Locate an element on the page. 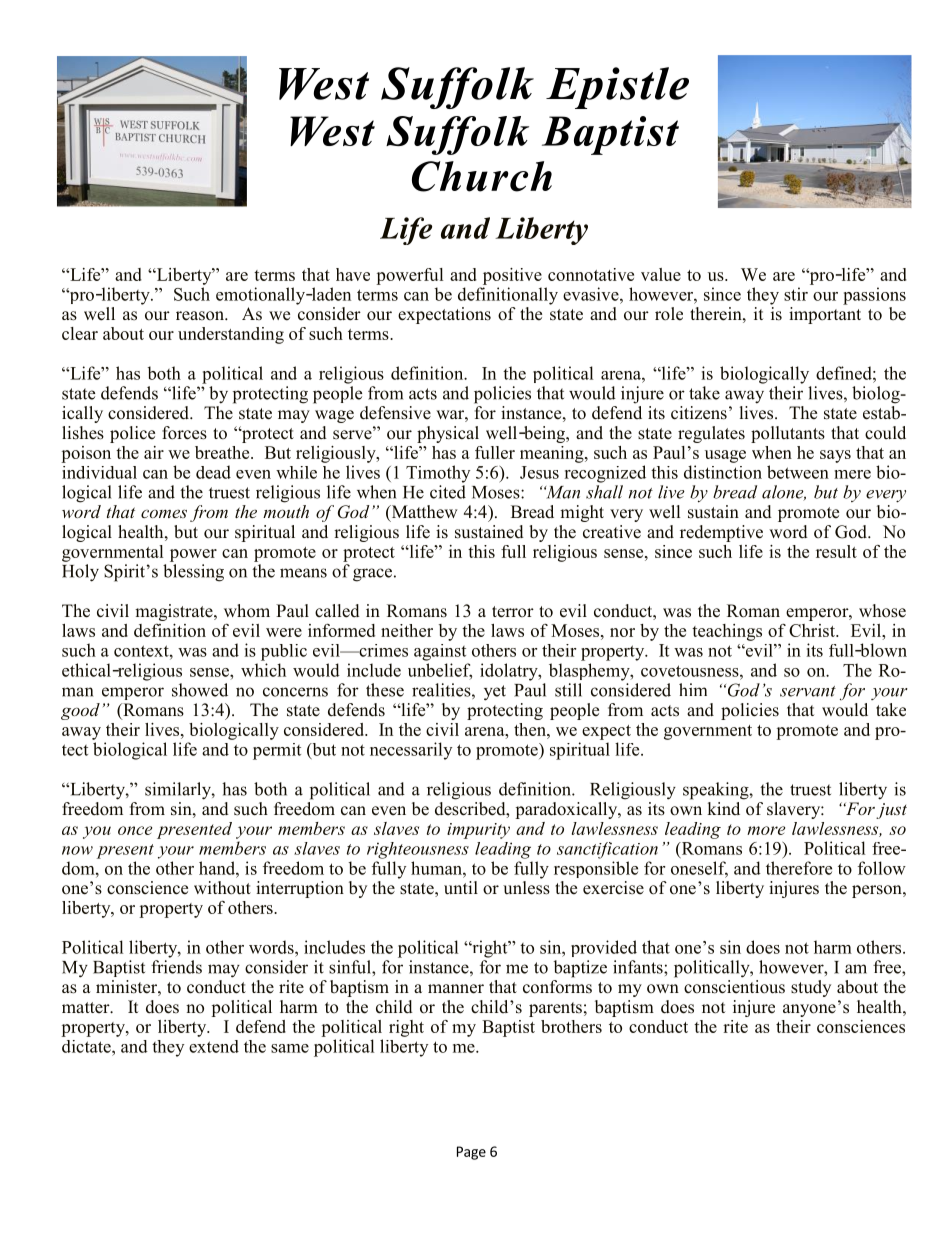 Image resolution: width=952 pixels, height=1233 pixels. Christ is located at coordinates (813, 630).
